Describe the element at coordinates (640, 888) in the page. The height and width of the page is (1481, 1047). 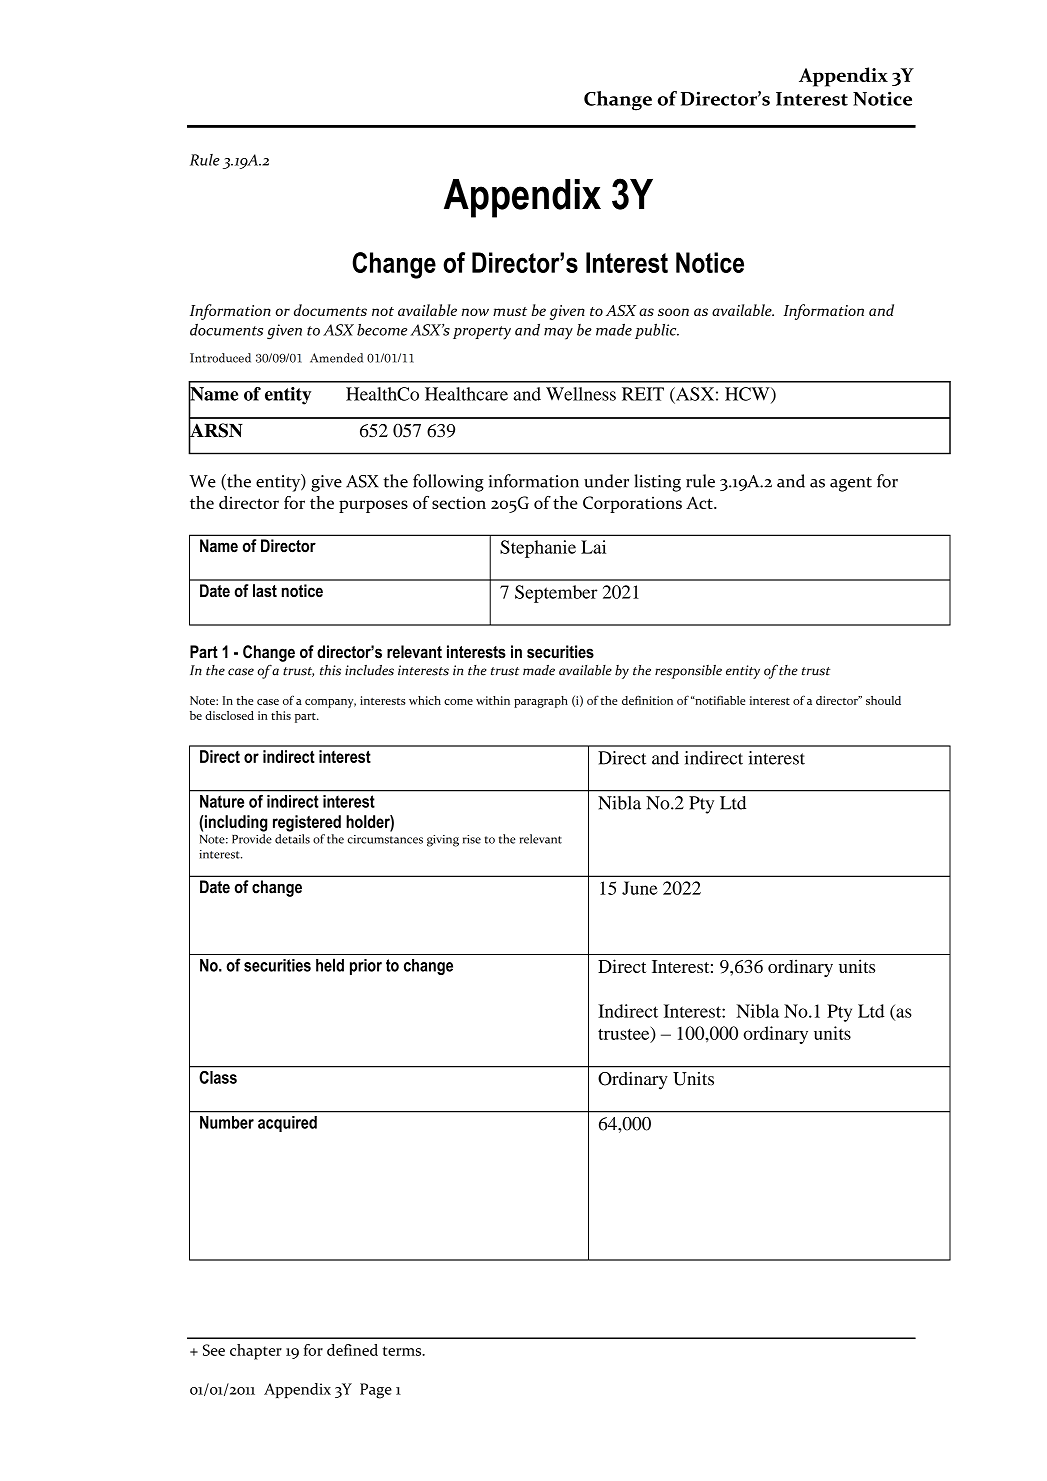
I see `June` at that location.
